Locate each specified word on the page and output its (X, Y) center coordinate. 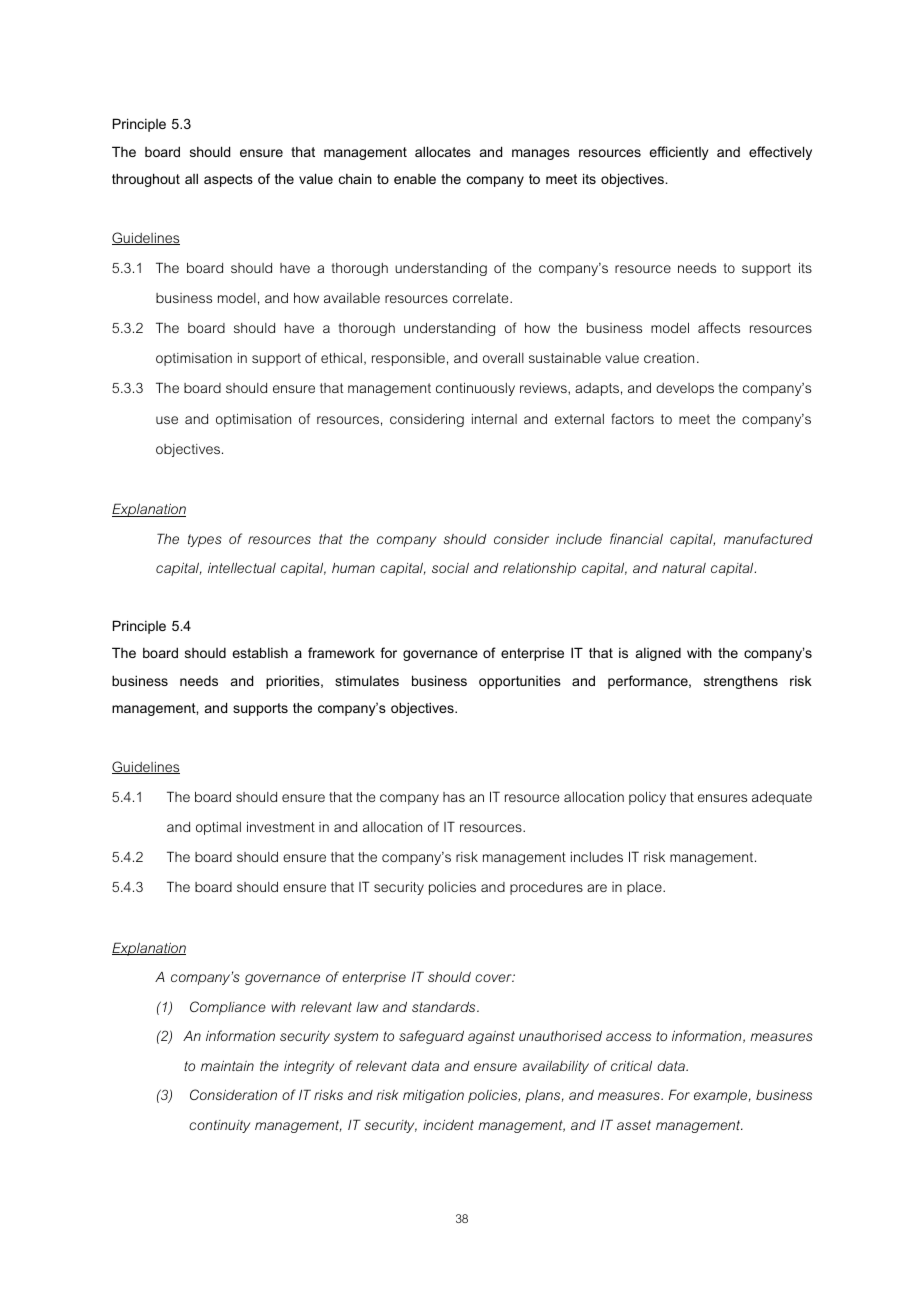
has (454, 797)
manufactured (768, 538)
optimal (218, 828)
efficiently (678, 153)
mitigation (433, 1096)
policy (647, 798)
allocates (443, 151)
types (205, 540)
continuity (220, 1126)
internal (494, 419)
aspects (228, 180)
